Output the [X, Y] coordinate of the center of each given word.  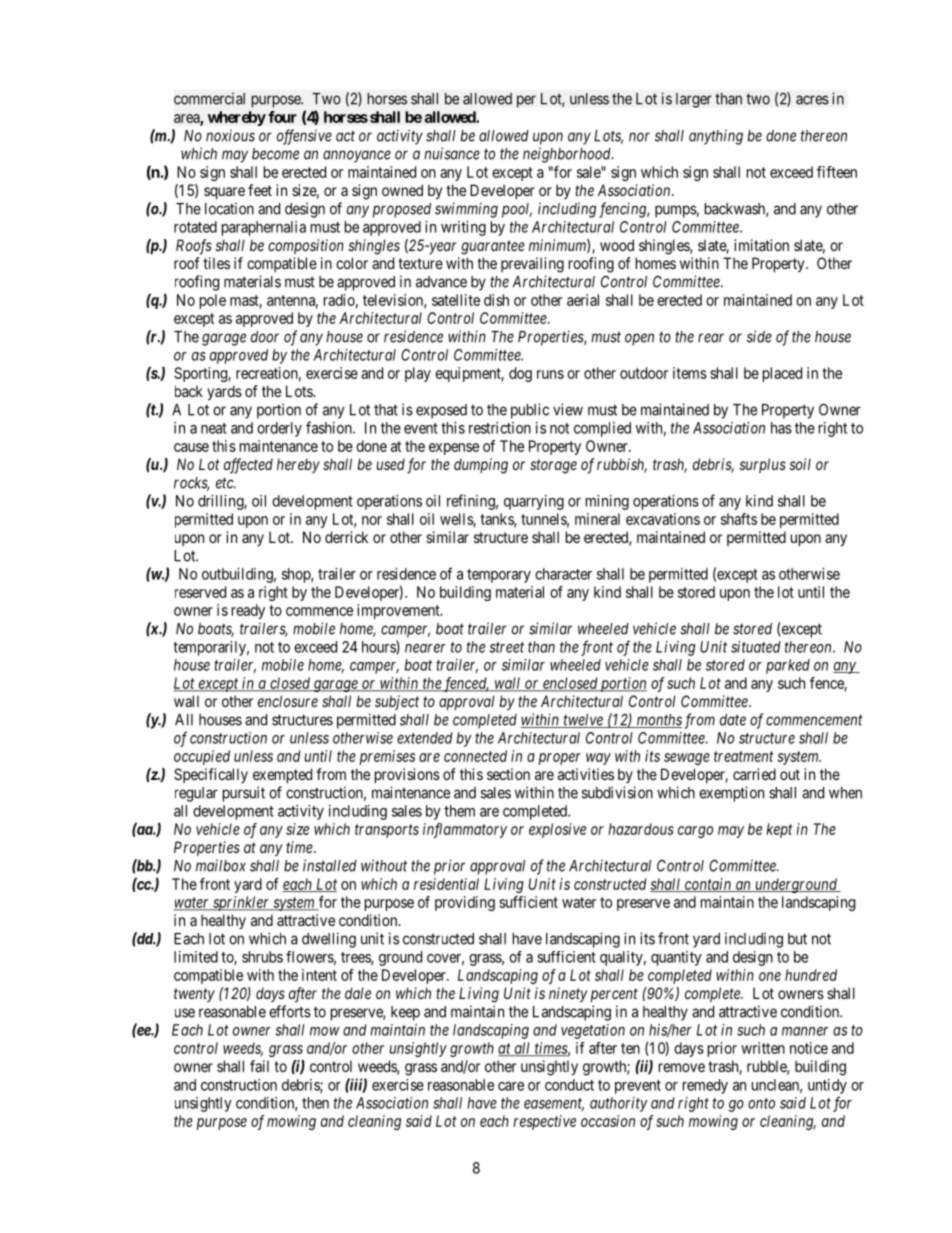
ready [248, 611]
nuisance [452, 153]
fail [259, 1066]
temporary [499, 576]
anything [716, 137]
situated [756, 647]
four [282, 117]
